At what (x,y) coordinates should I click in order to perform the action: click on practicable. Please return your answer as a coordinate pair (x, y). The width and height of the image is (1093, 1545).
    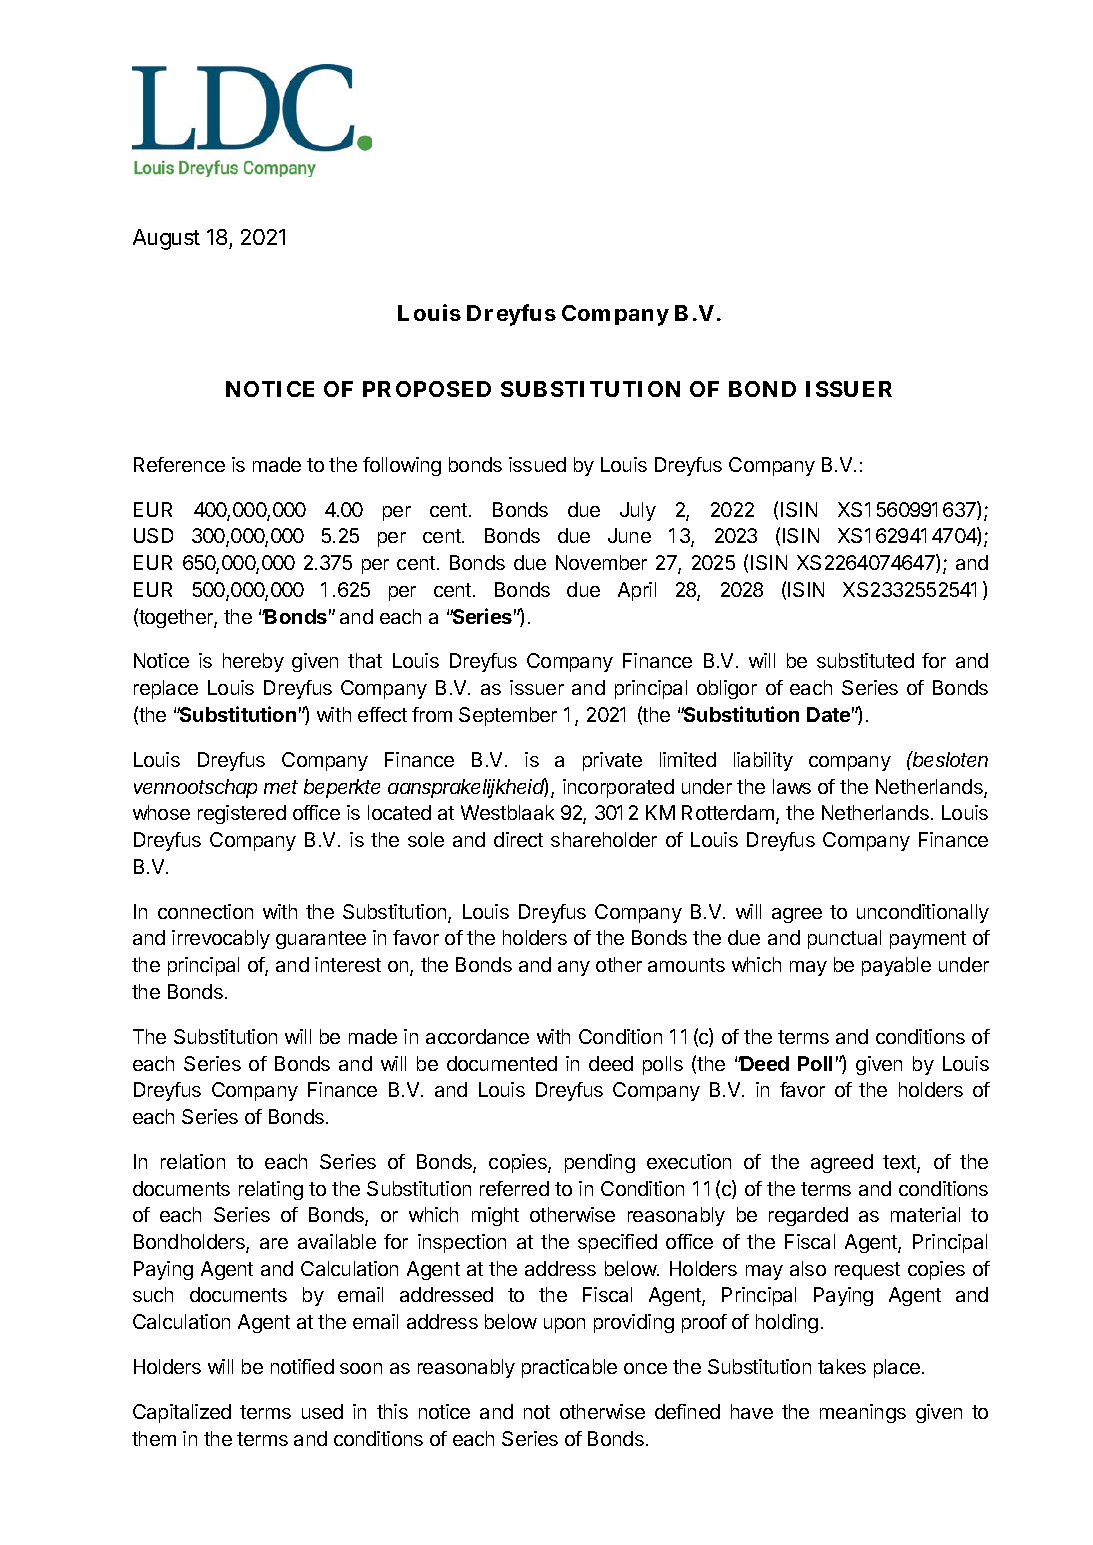
    Looking at the image, I should click on (569, 1368).
